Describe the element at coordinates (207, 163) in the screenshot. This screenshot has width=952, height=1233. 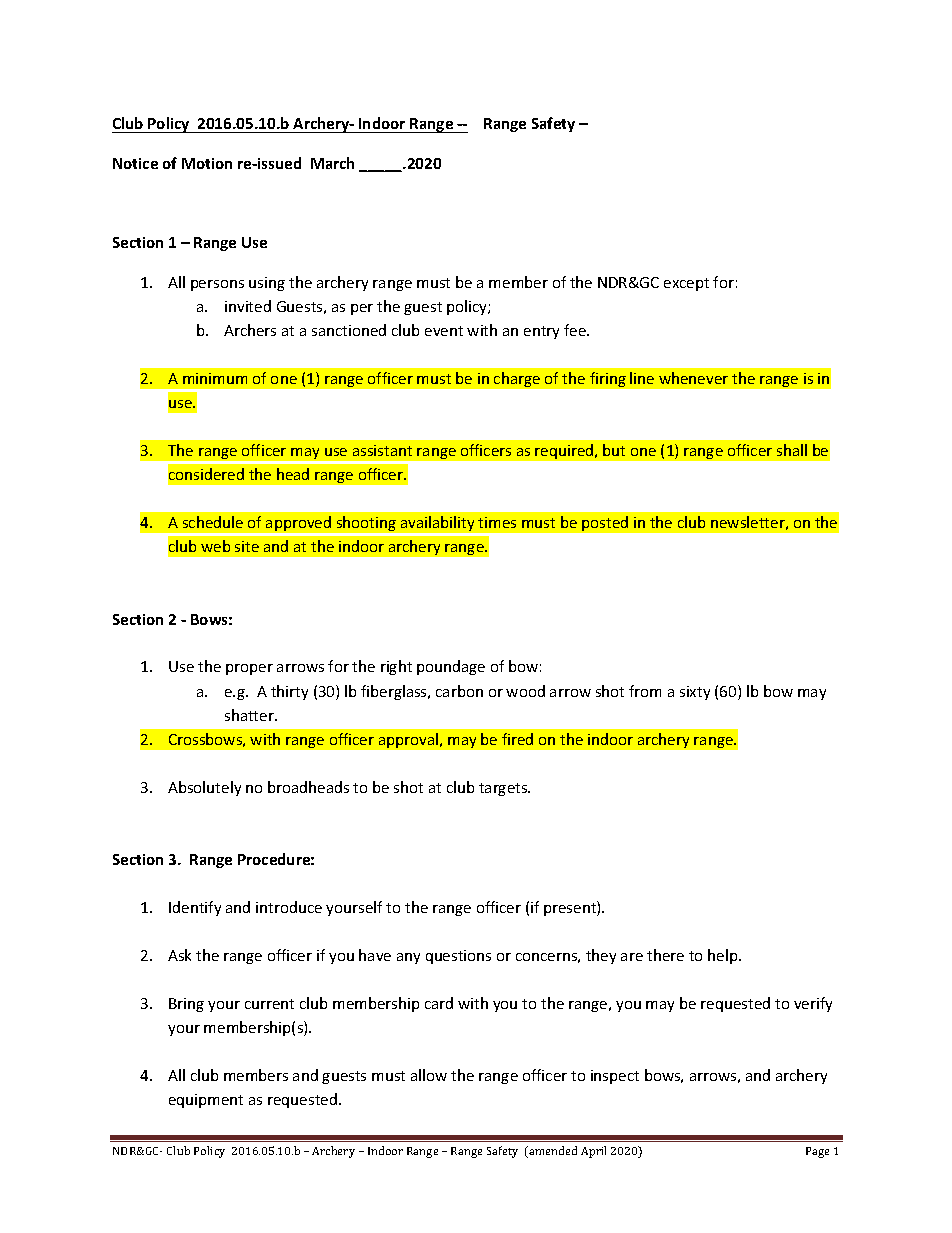
I see `Motion` at that location.
